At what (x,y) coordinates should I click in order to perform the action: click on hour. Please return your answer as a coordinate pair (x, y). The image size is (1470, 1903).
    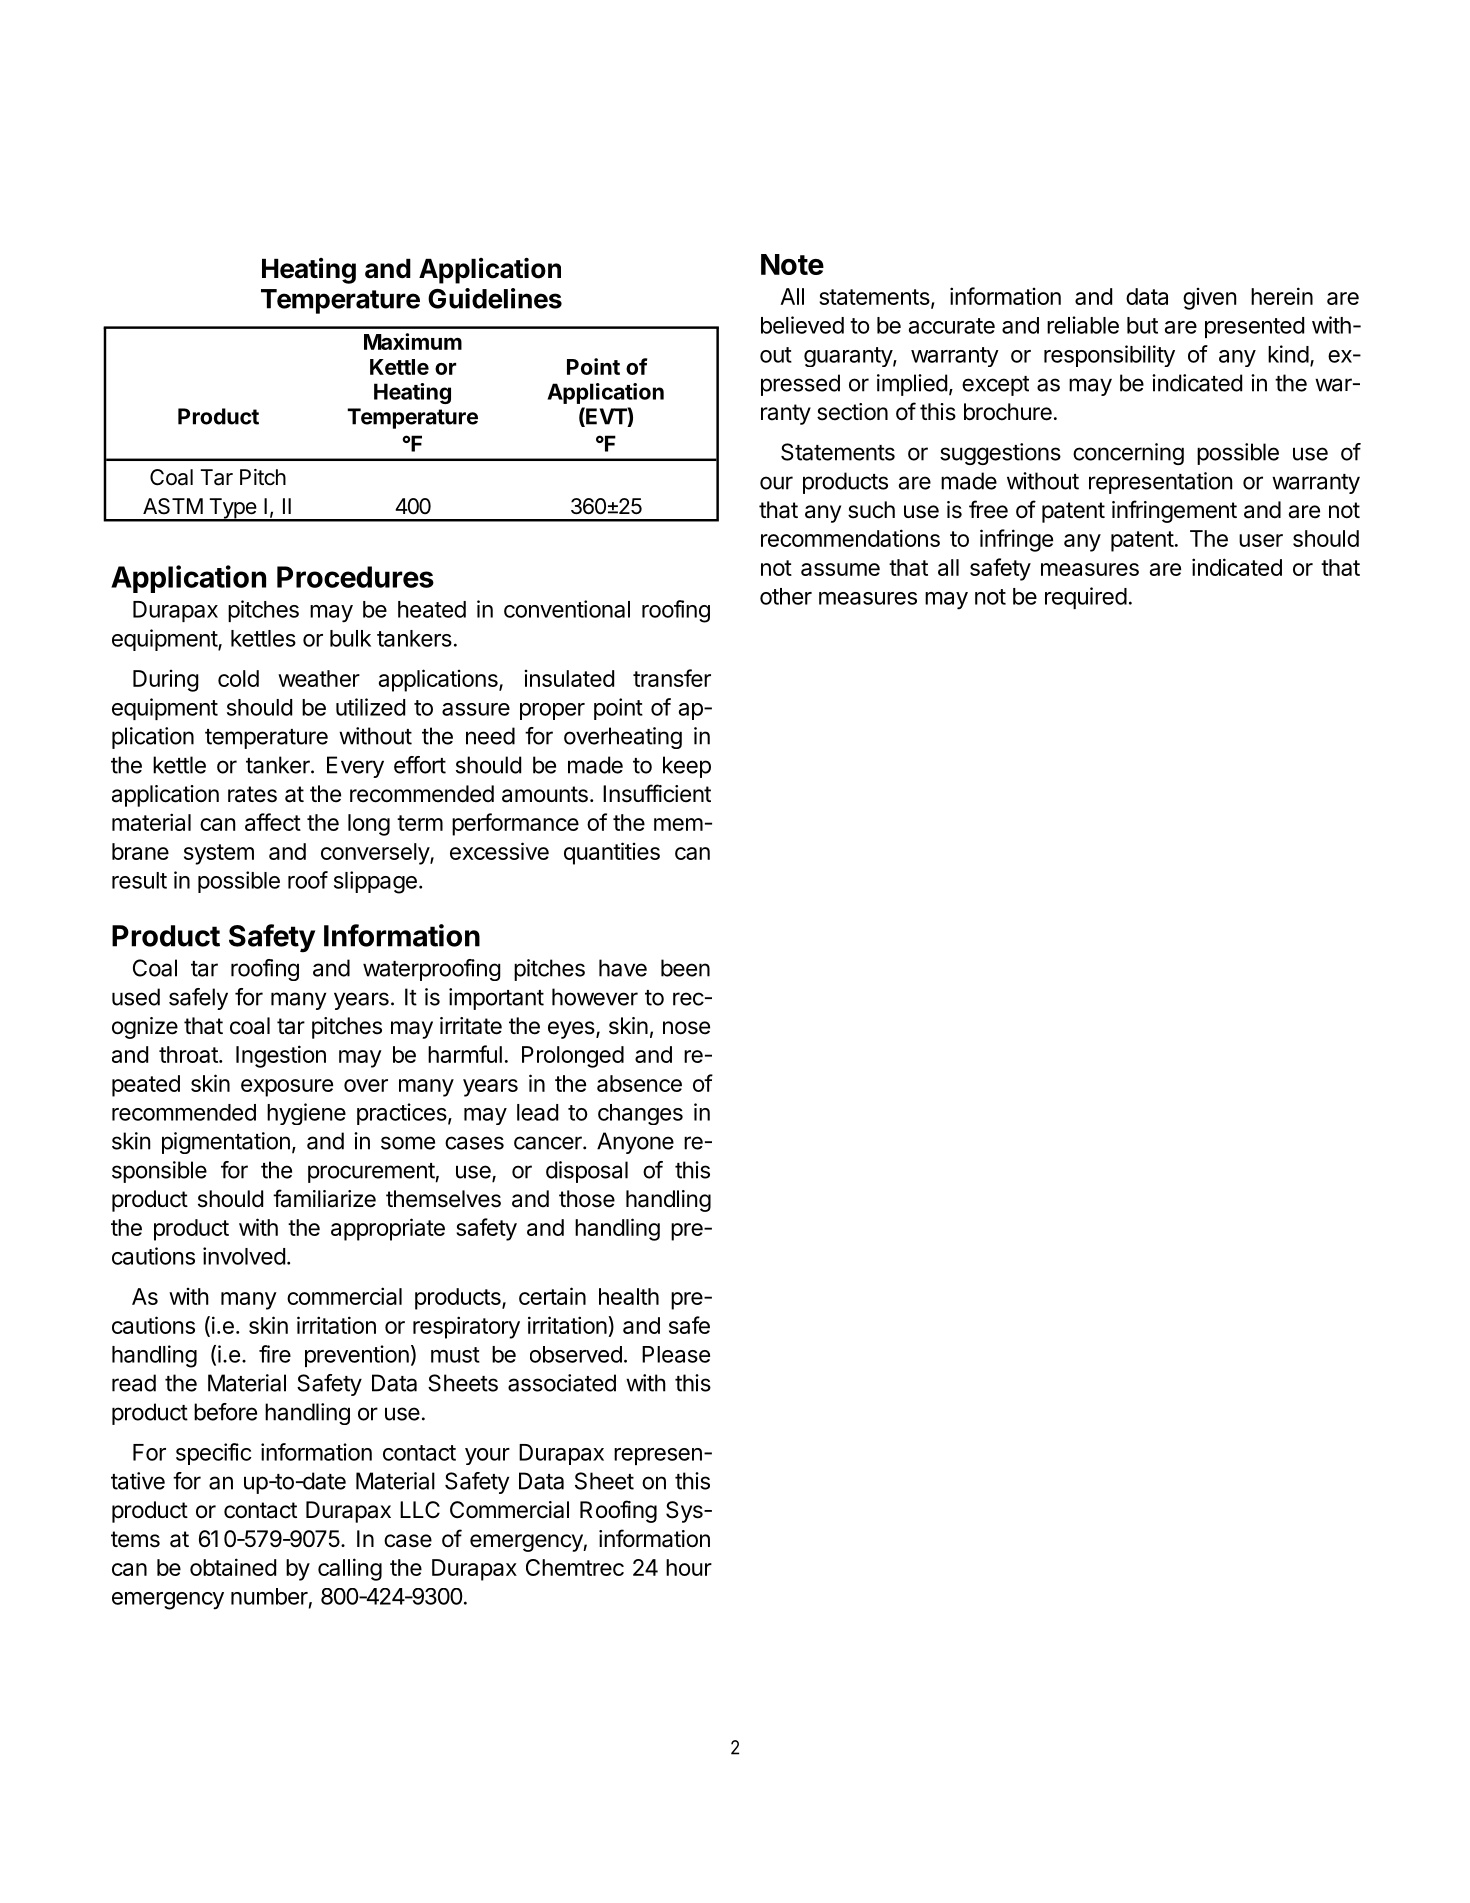
    Looking at the image, I should click on (689, 1567).
